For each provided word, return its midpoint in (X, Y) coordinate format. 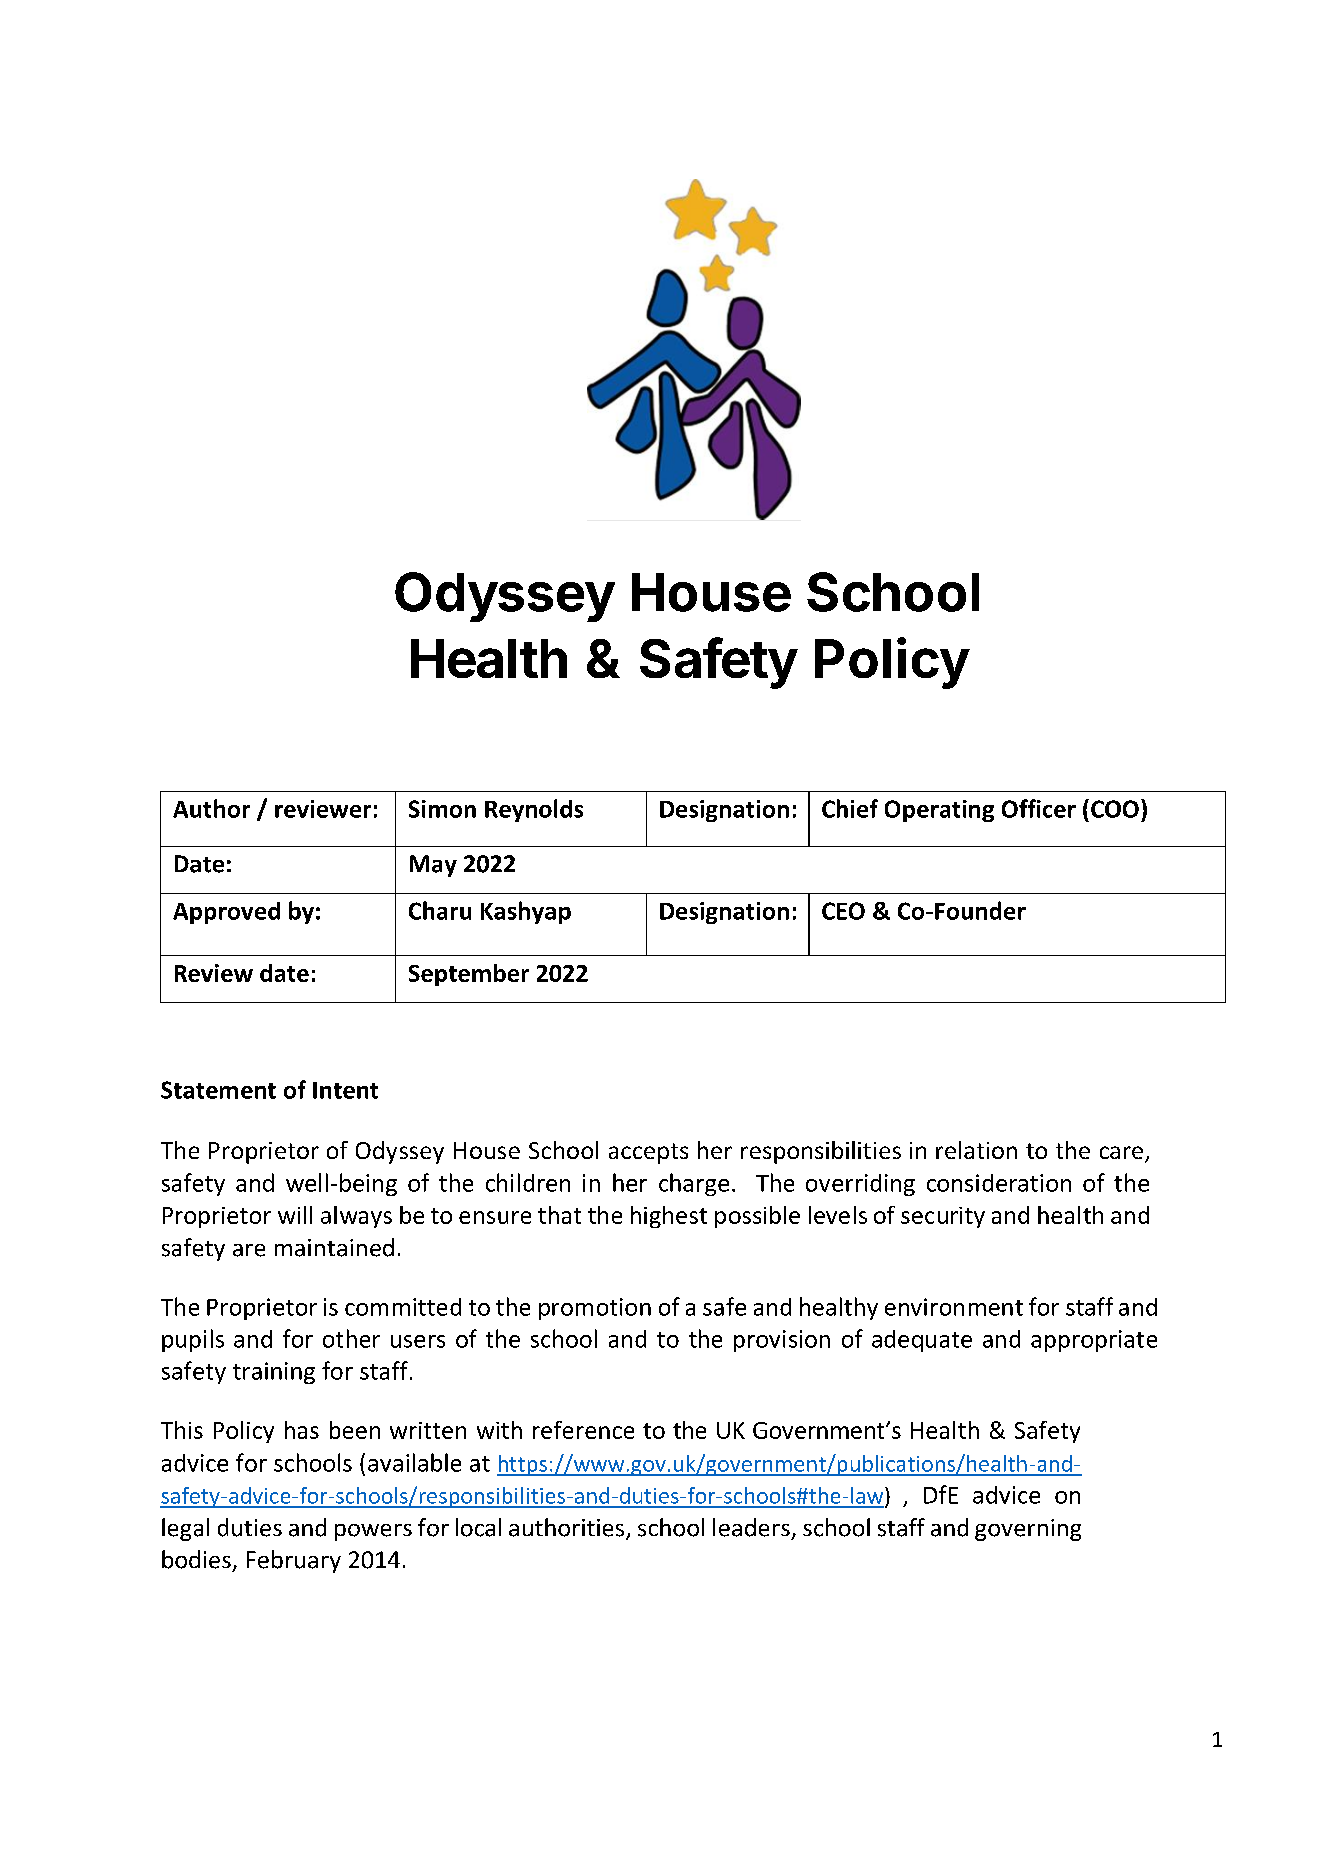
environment (954, 1307)
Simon (442, 809)
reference (583, 1430)
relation (976, 1150)
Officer (1039, 808)
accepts (648, 1153)
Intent (345, 1090)
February (294, 1561)
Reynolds (534, 810)
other (351, 1338)
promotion (595, 1309)
